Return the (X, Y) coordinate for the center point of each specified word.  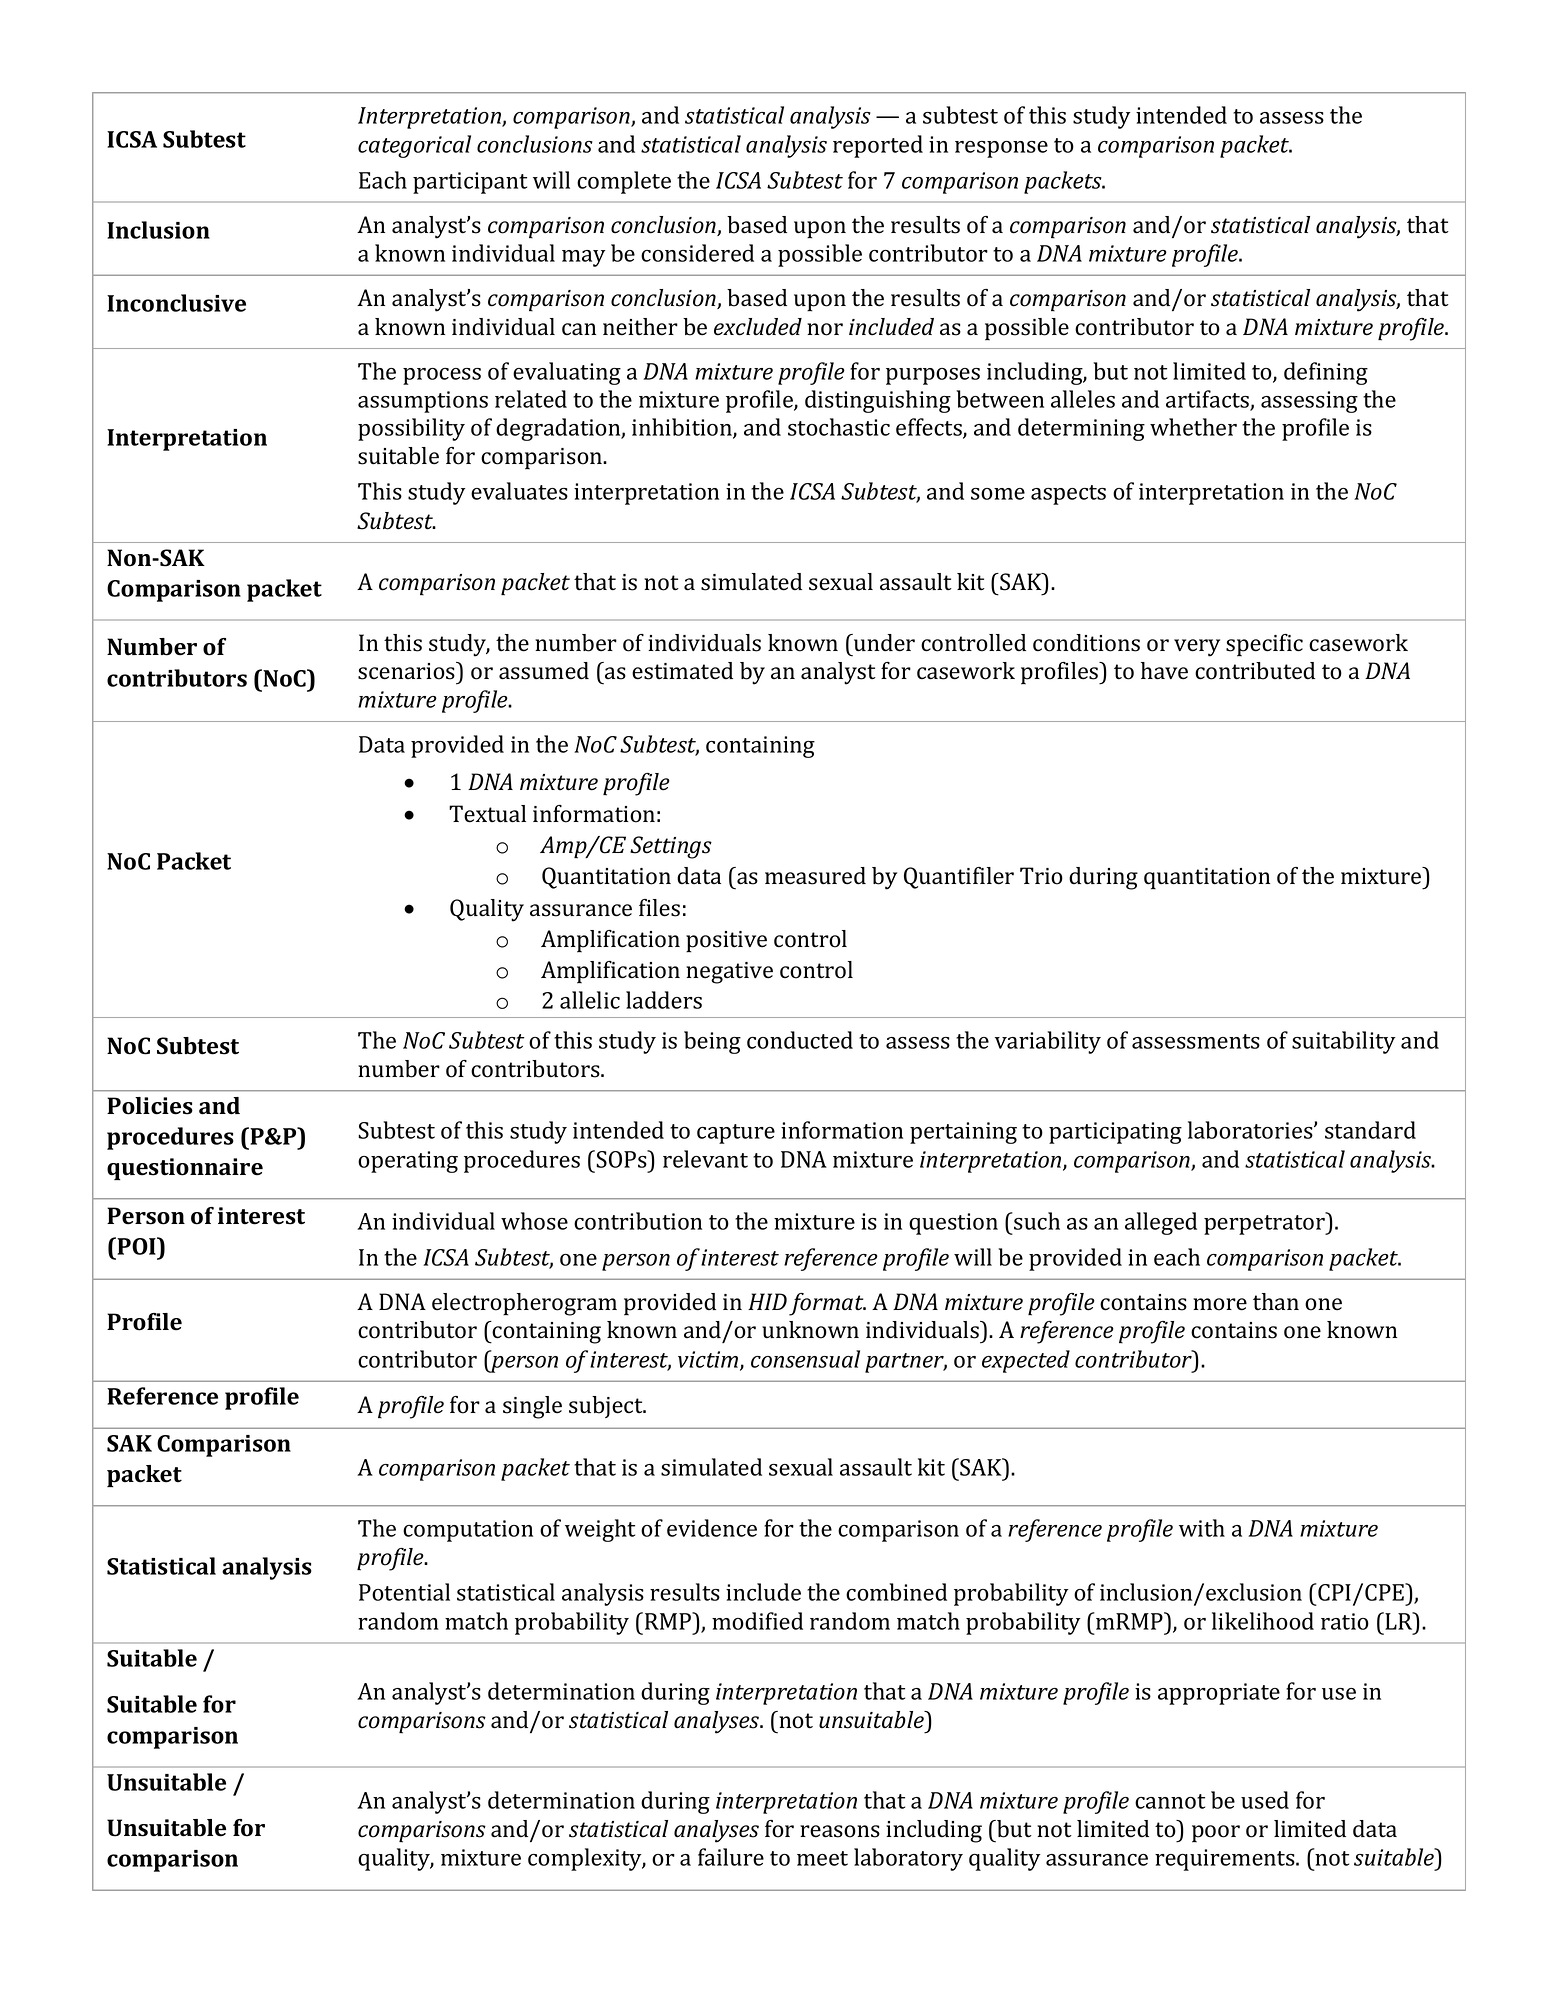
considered (697, 253)
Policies (150, 1106)
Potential (404, 1592)
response (1001, 149)
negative (729, 973)
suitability (1344, 1042)
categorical (414, 146)
